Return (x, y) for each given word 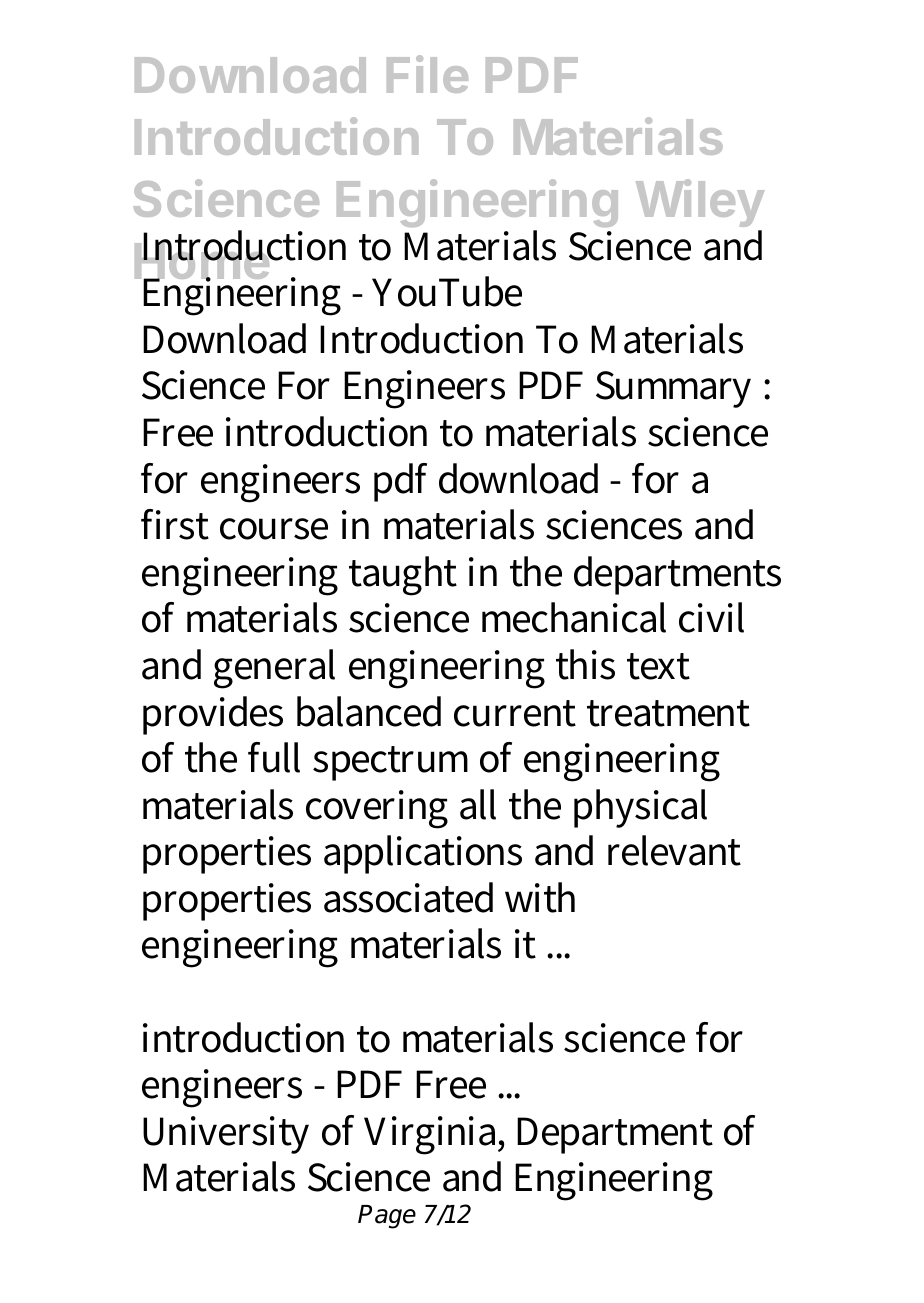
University (226, 1135)
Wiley (700, 205)
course (274, 529)
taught (403, 576)
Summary (673, 389)
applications (423, 854)
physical (640, 808)
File (427, 74)
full (274, 757)
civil (711, 617)
